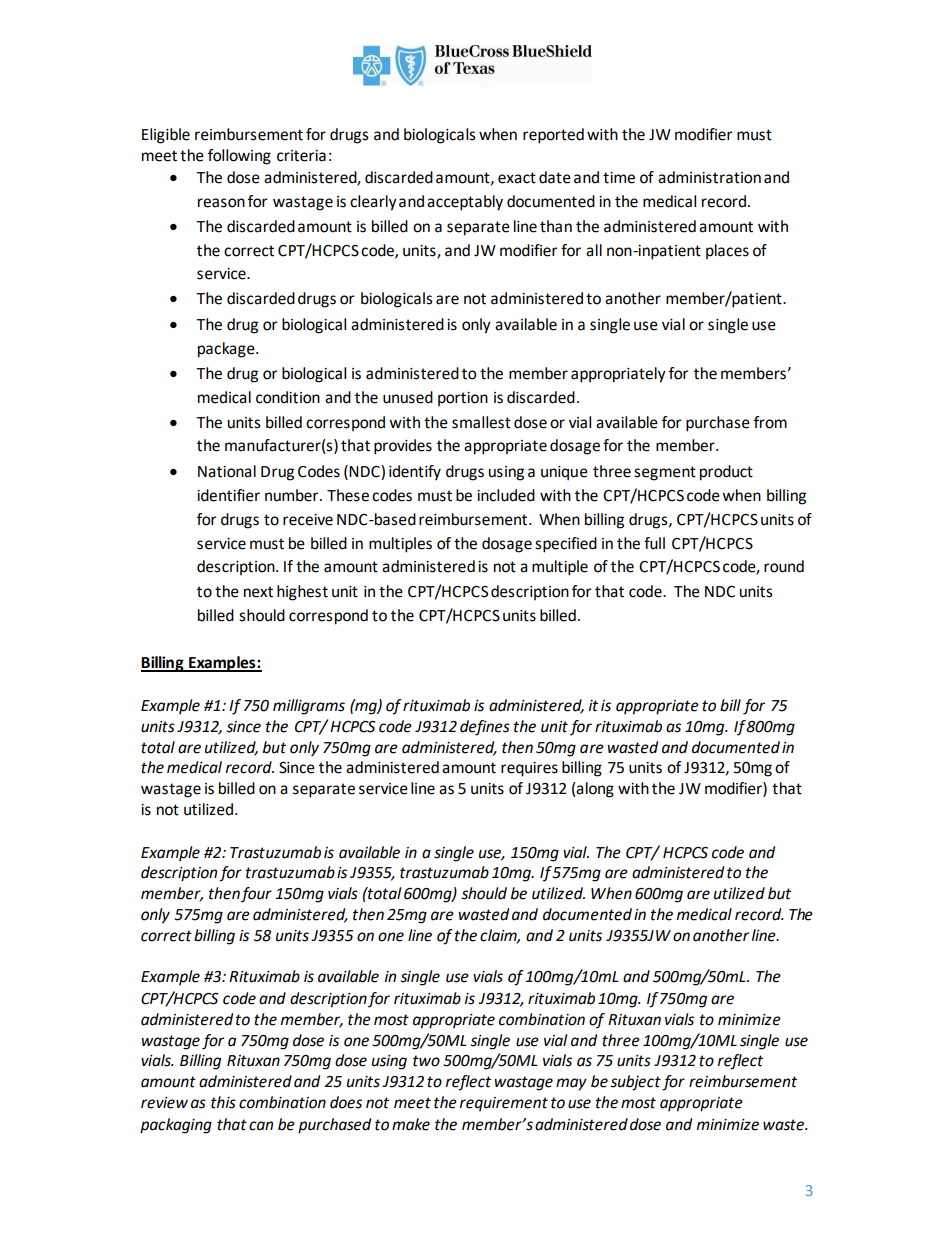  What do you see at coordinates (463, 399) in the screenshot?
I see `portion` at bounding box center [463, 399].
